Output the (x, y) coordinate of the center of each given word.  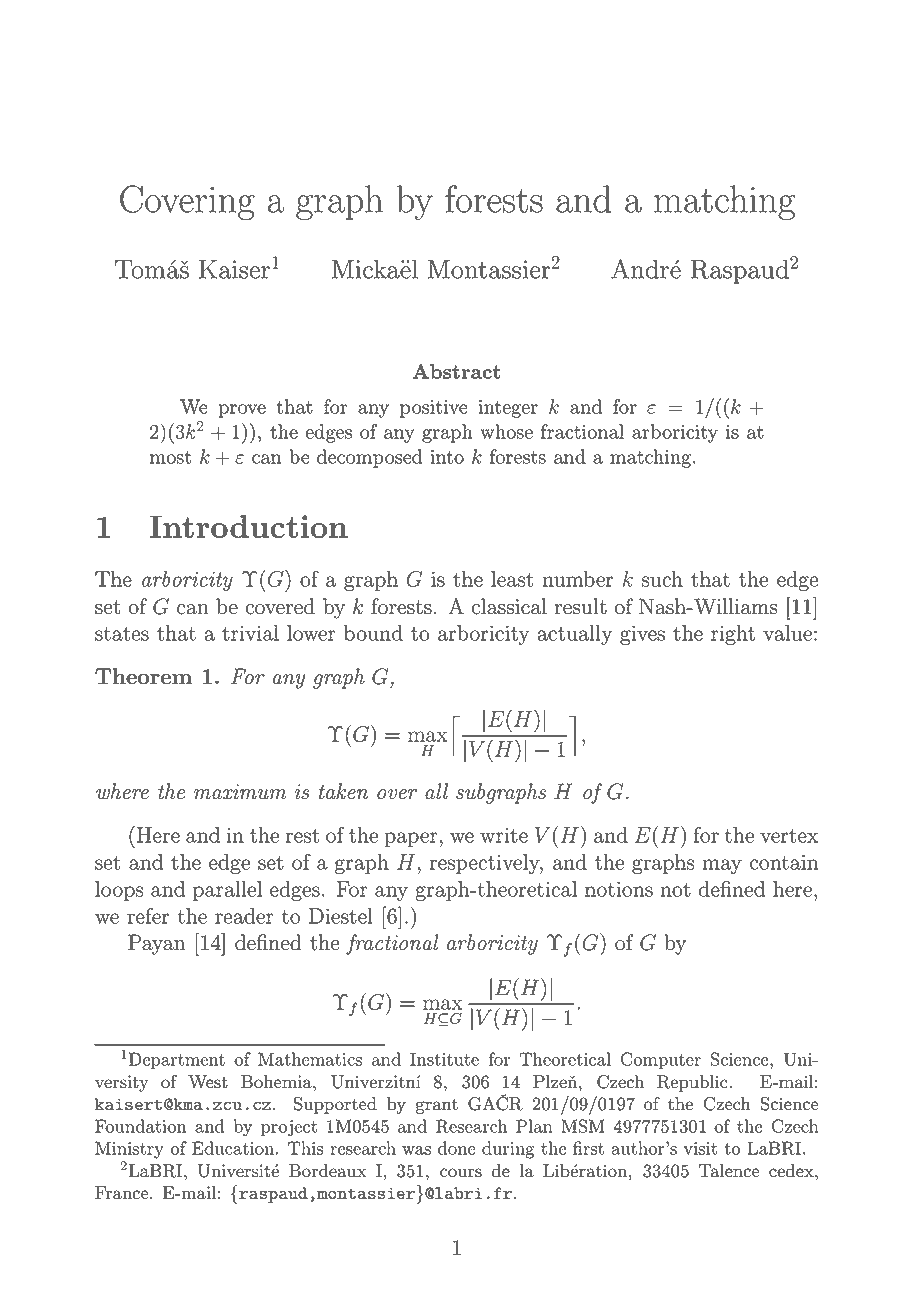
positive (434, 409)
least (512, 579)
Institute (444, 1059)
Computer (661, 1060)
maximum (240, 792)
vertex (789, 836)
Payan (157, 944)
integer (508, 409)
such (662, 579)
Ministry (129, 1150)
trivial (250, 633)
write (504, 835)
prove (242, 411)
